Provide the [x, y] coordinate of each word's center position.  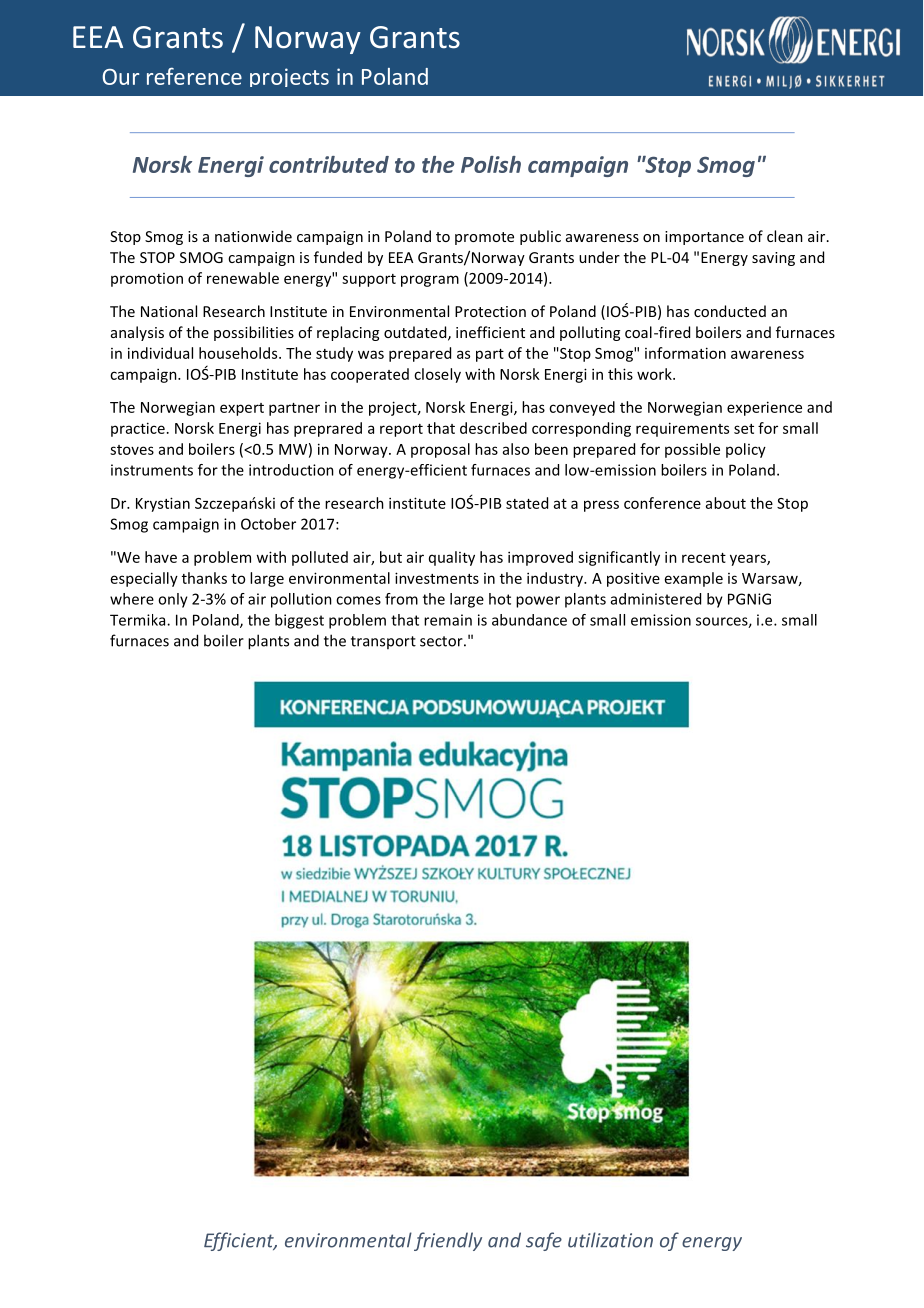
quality [452, 558]
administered [656, 599]
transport [383, 642]
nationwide [253, 236]
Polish [491, 164]
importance [704, 238]
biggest [299, 621]
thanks [204, 578]
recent [704, 558]
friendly [448, 1241]
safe [544, 1241]
